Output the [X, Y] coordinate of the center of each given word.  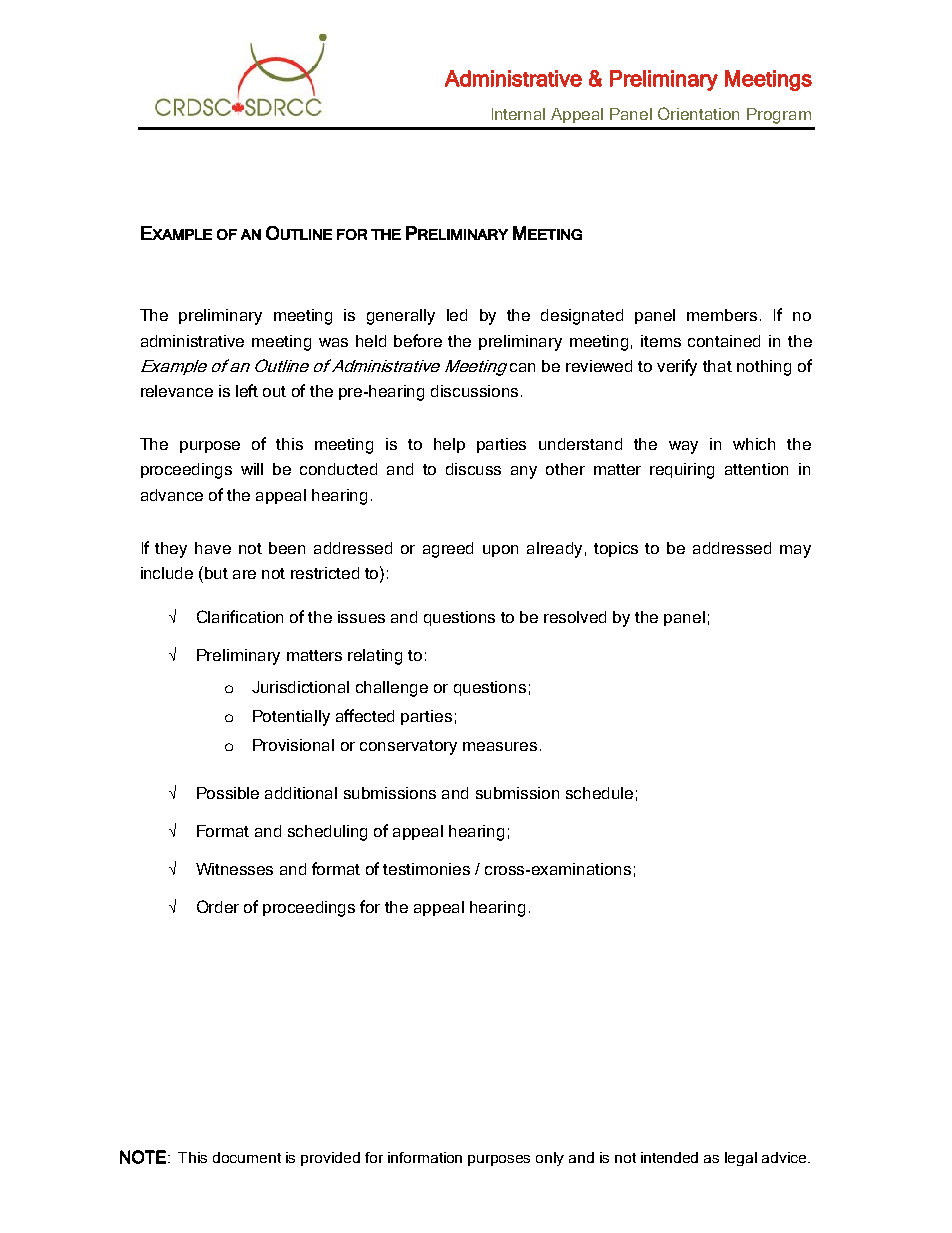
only [550, 1159]
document [247, 1157]
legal [741, 1159]
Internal [518, 114]
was [333, 342]
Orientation [698, 113]
